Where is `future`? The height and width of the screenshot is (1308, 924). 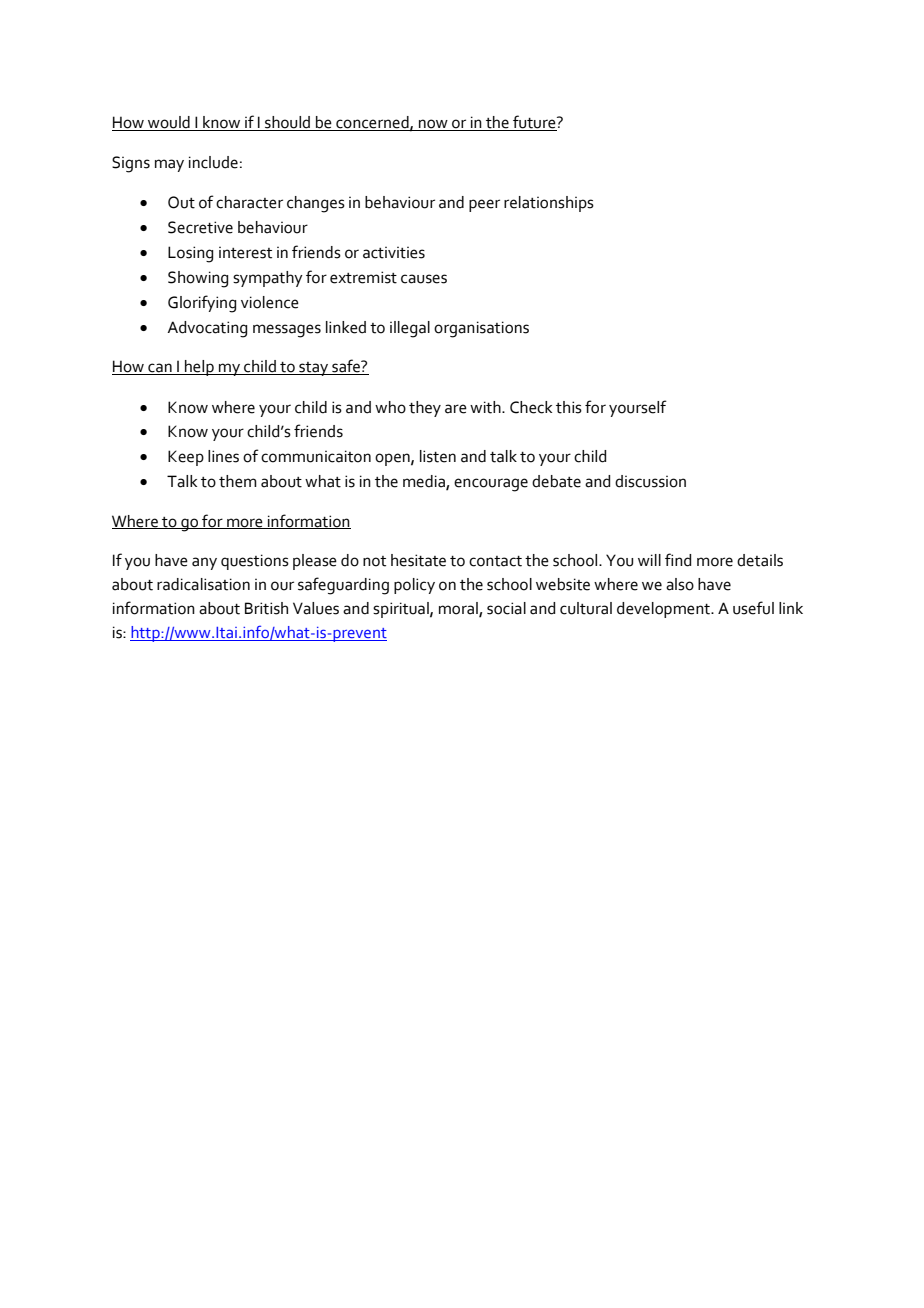 future is located at coordinates (534, 123).
